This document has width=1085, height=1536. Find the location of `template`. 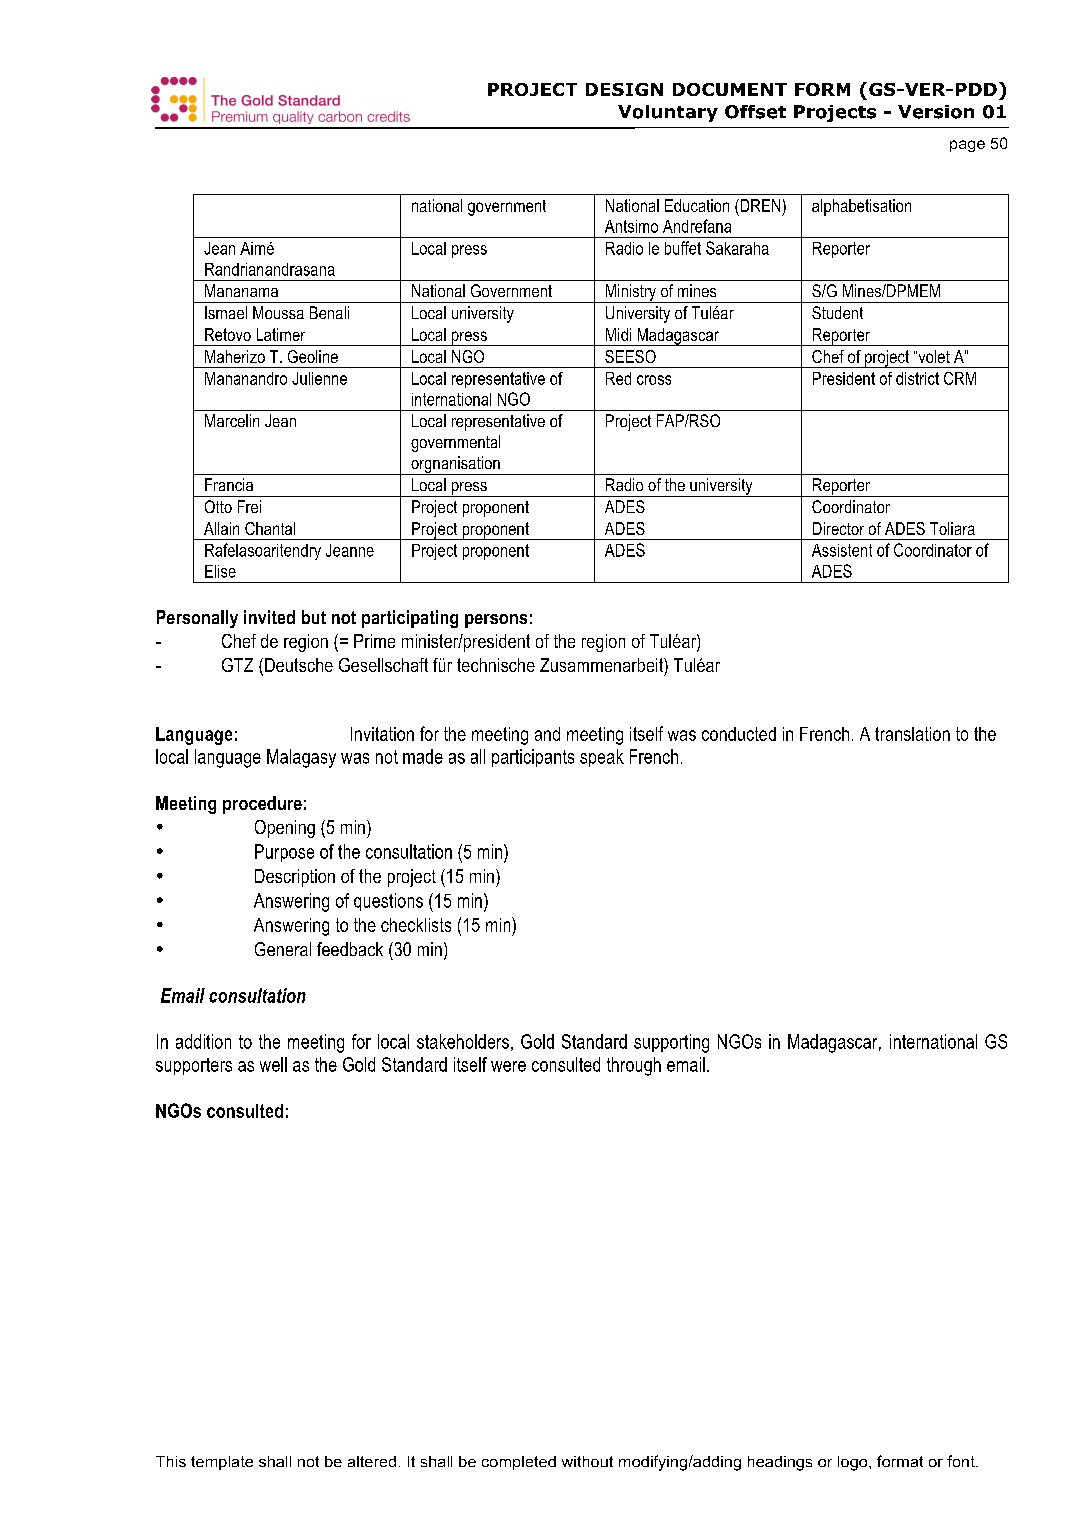

template is located at coordinates (222, 1463).
